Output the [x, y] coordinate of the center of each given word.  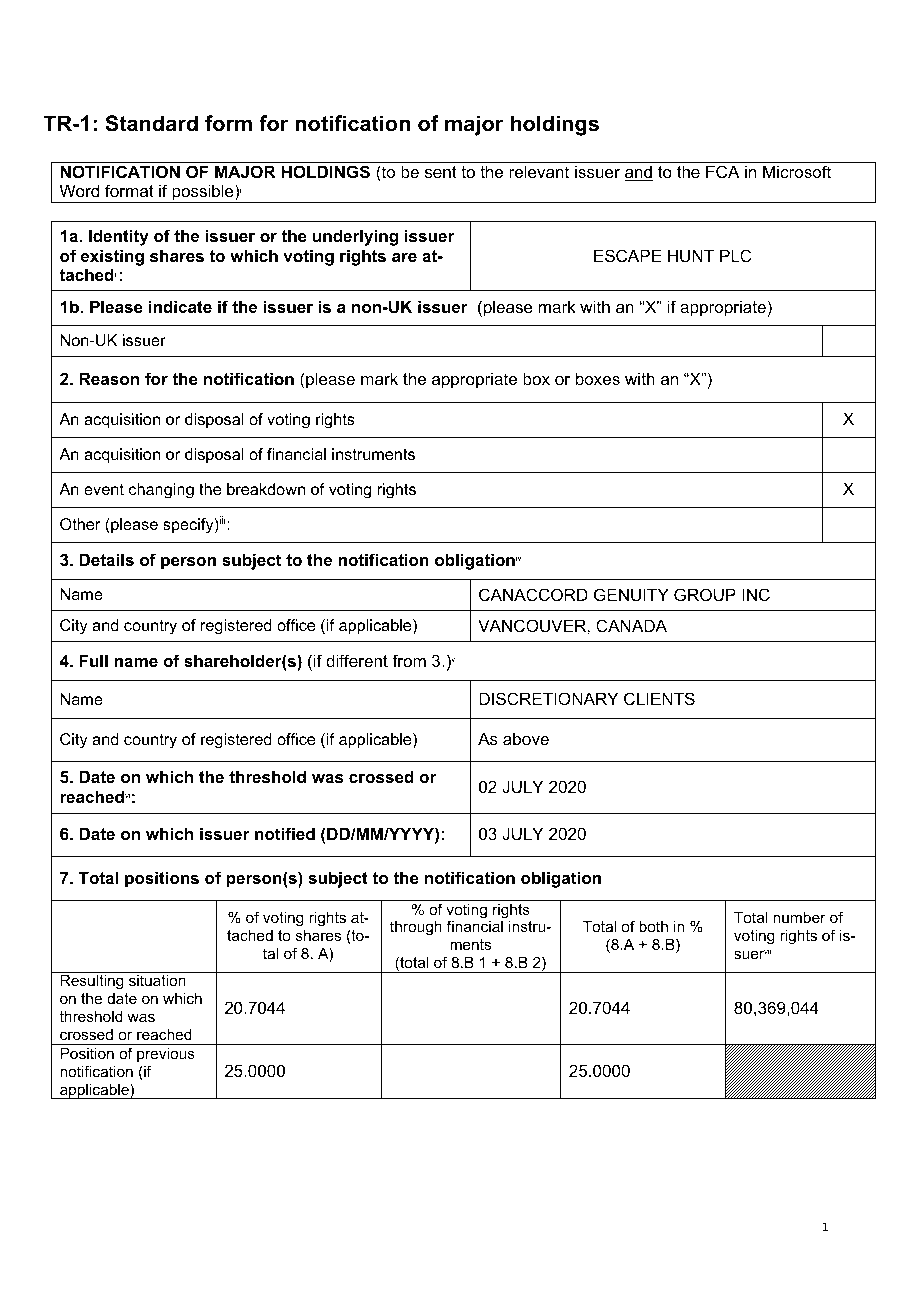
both [653, 926]
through [416, 928]
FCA [723, 171]
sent [441, 172]
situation [157, 980]
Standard [151, 123]
